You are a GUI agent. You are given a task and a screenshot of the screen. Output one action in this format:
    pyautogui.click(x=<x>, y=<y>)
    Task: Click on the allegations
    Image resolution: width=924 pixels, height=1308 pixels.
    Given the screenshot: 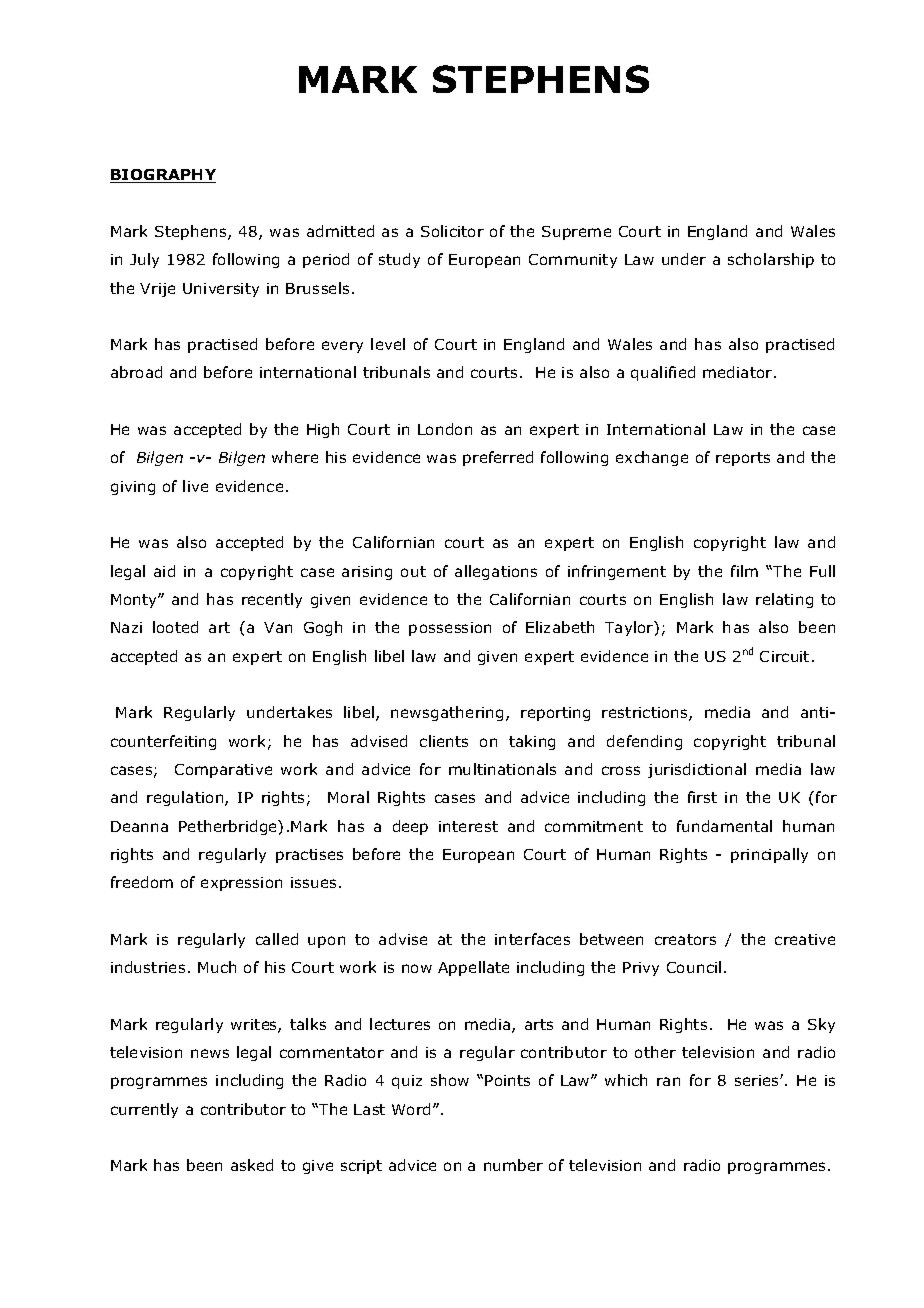 What is the action you would take?
    pyautogui.click(x=496, y=572)
